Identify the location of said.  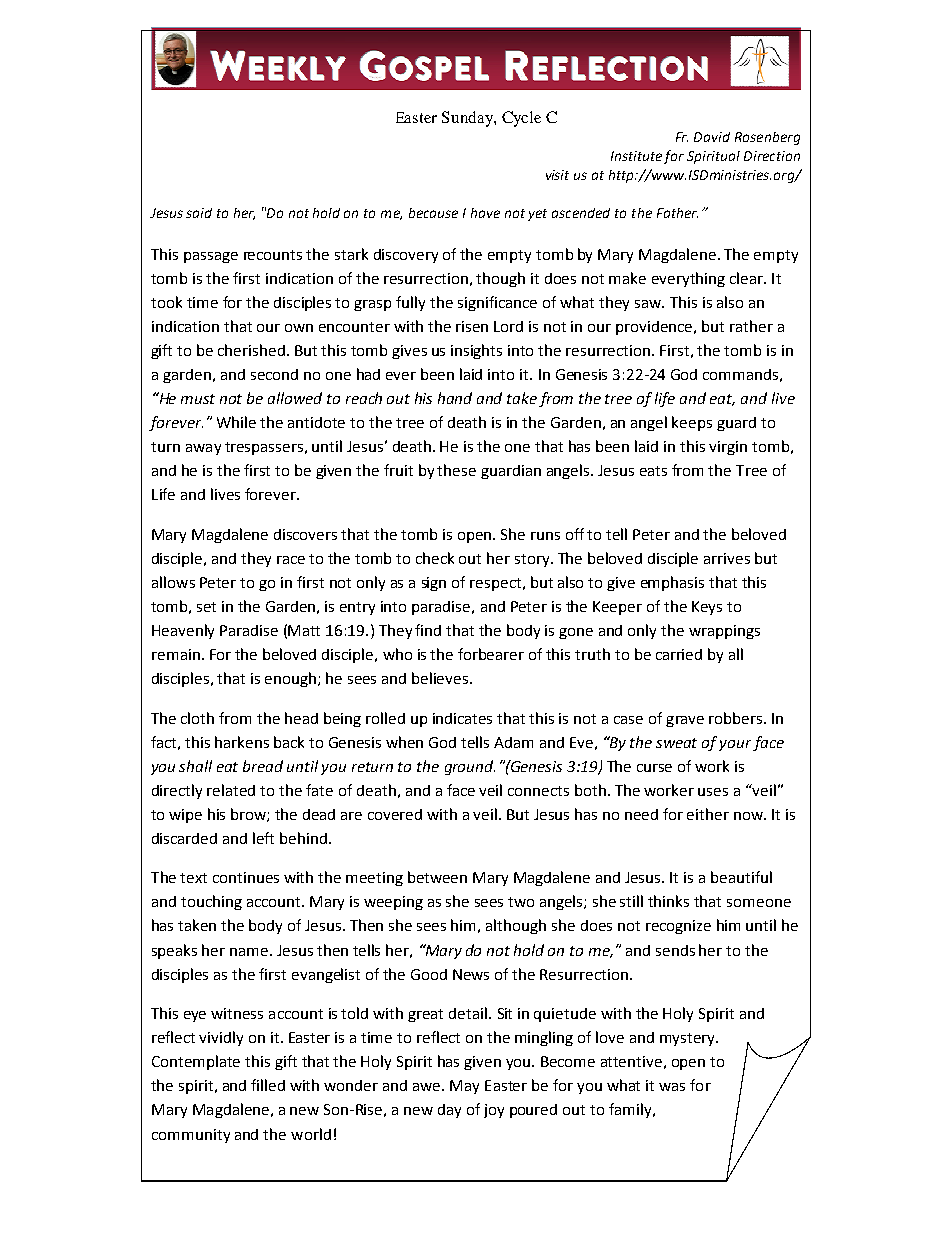
(199, 213).
